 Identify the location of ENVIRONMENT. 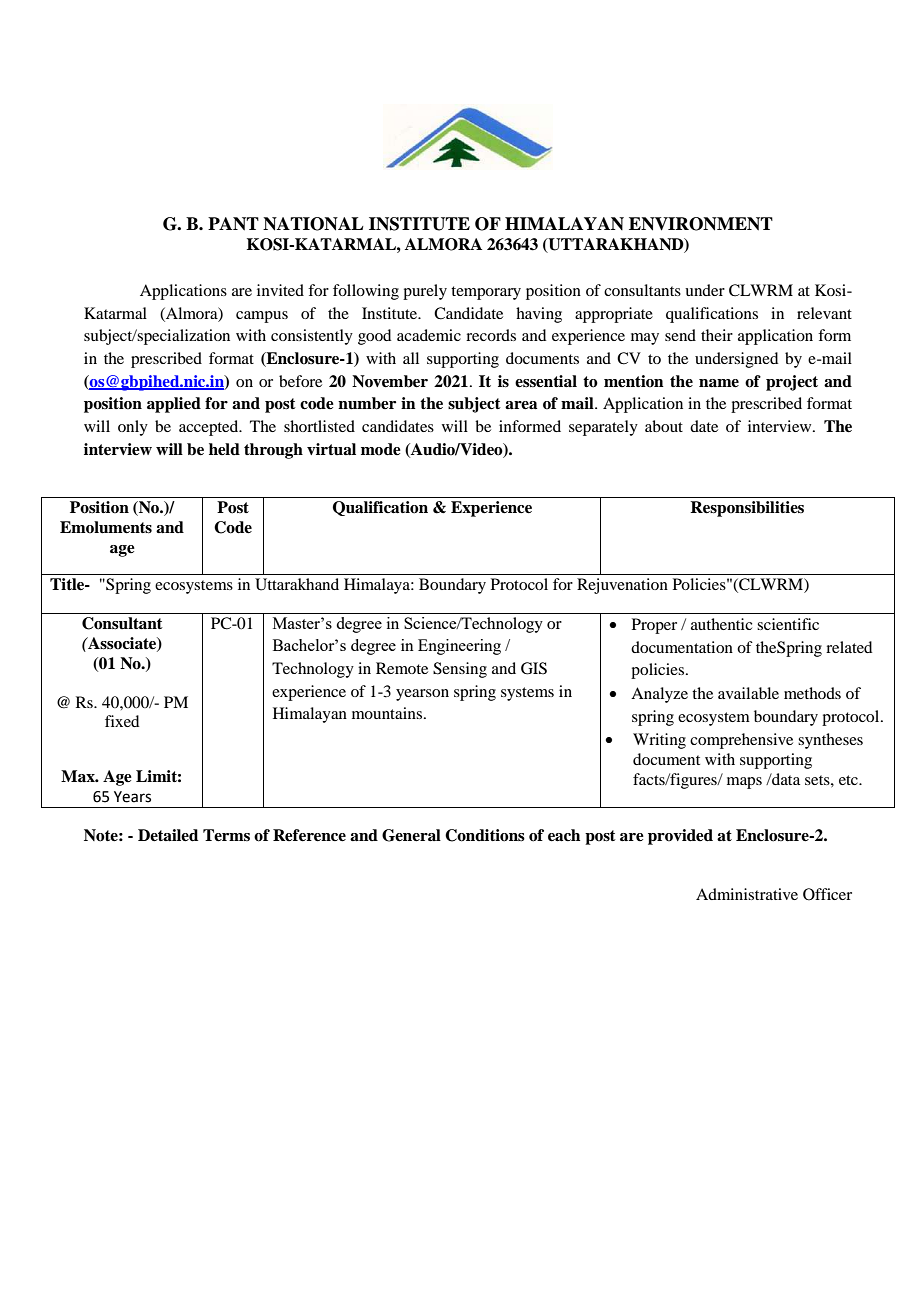
(701, 224).
